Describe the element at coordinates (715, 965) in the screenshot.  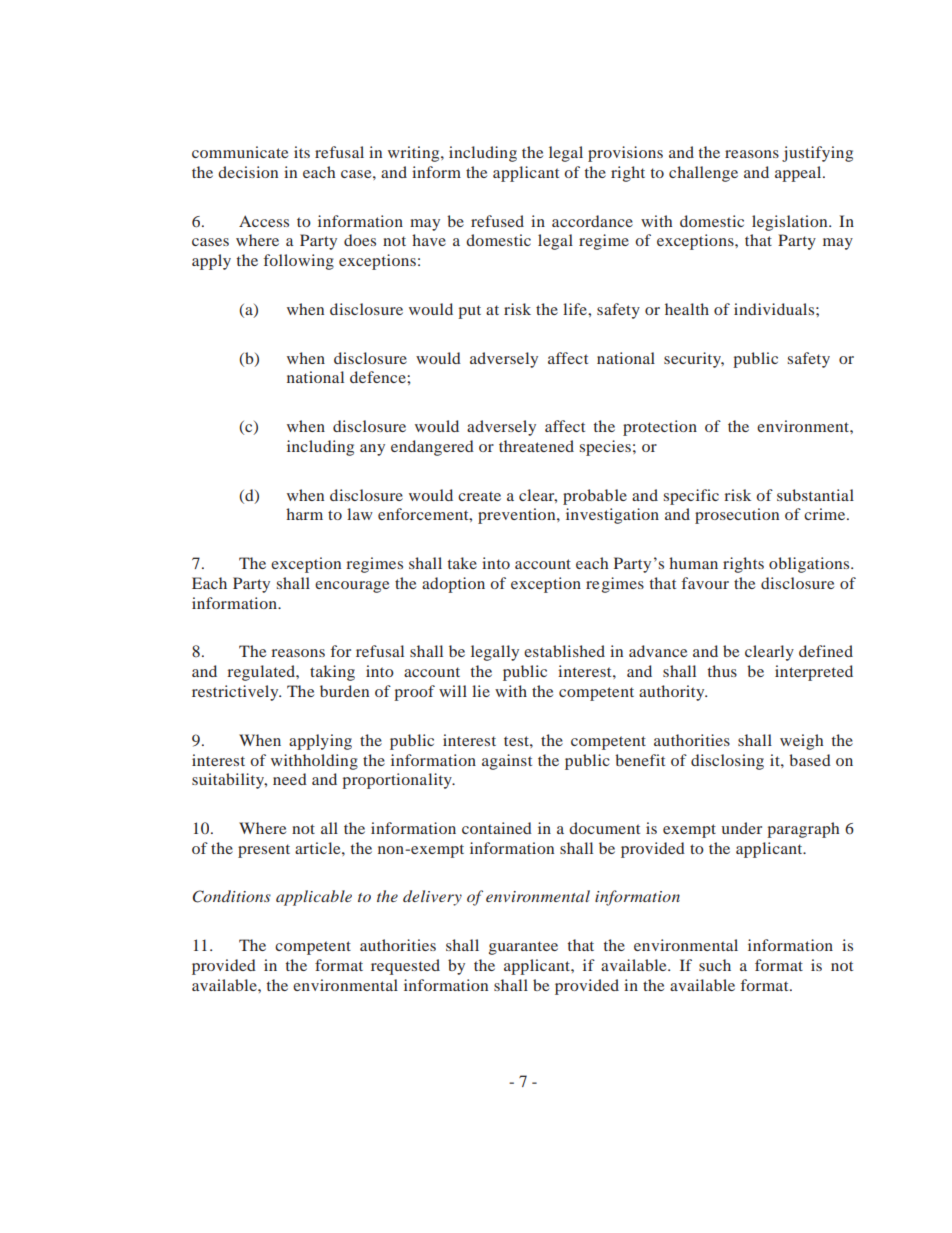
I see `such` at that location.
